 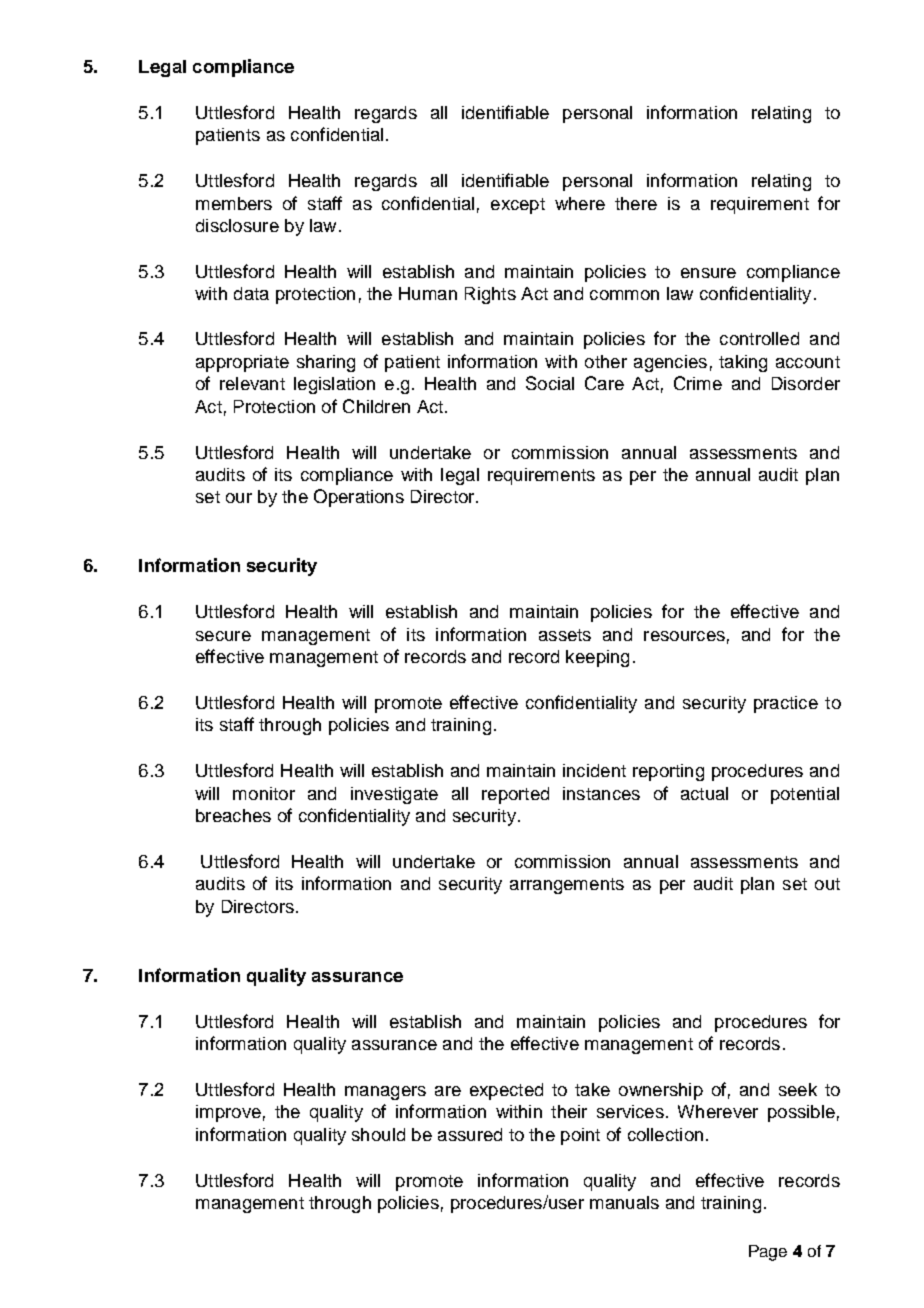 I want to click on ensure, so click(x=708, y=273).
